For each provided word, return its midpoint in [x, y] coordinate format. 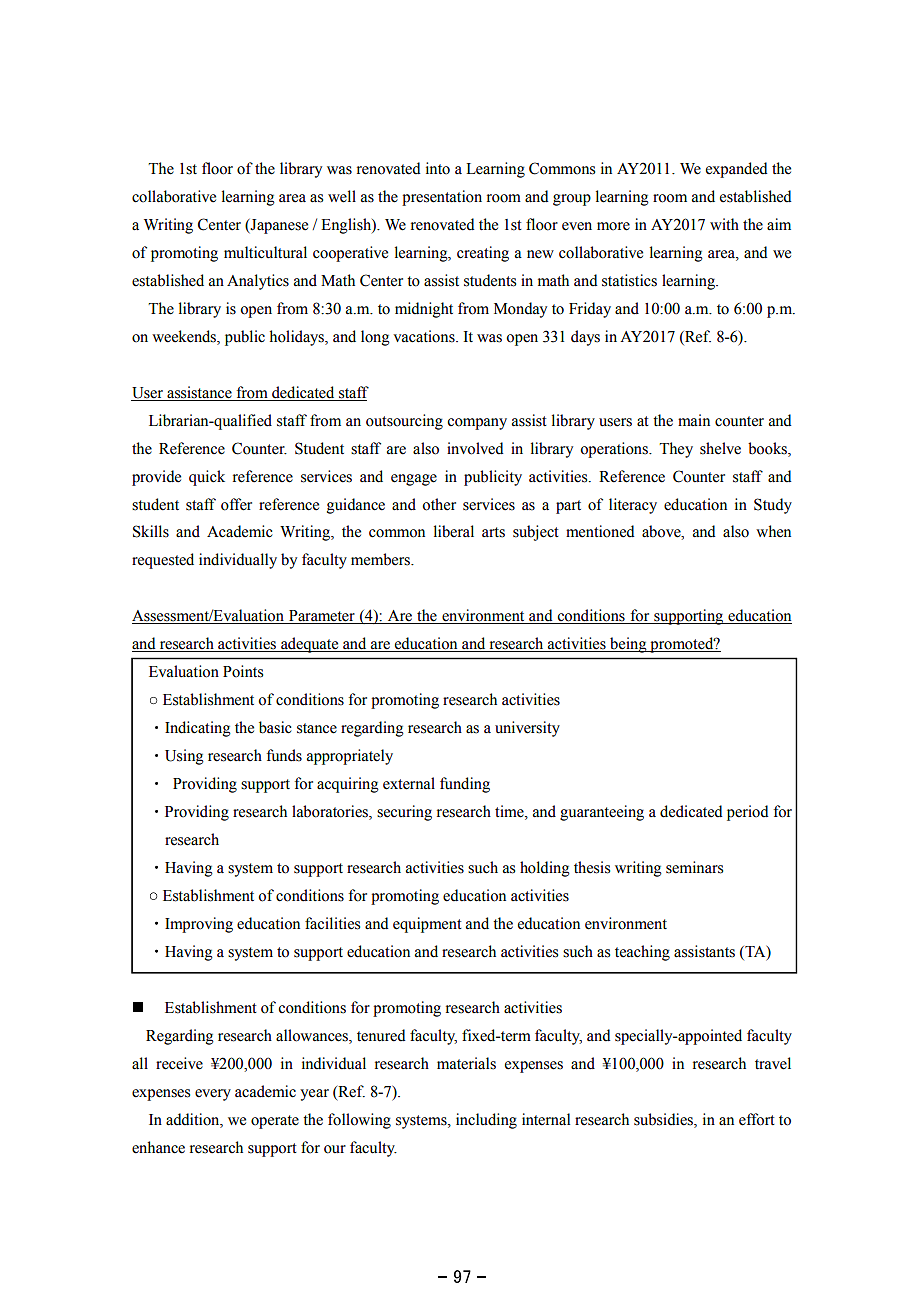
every [213, 1095]
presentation [442, 198]
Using [184, 757]
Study [773, 506]
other [439, 504]
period [748, 813]
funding [465, 785]
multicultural [265, 252]
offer [236, 504]
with [724, 224]
